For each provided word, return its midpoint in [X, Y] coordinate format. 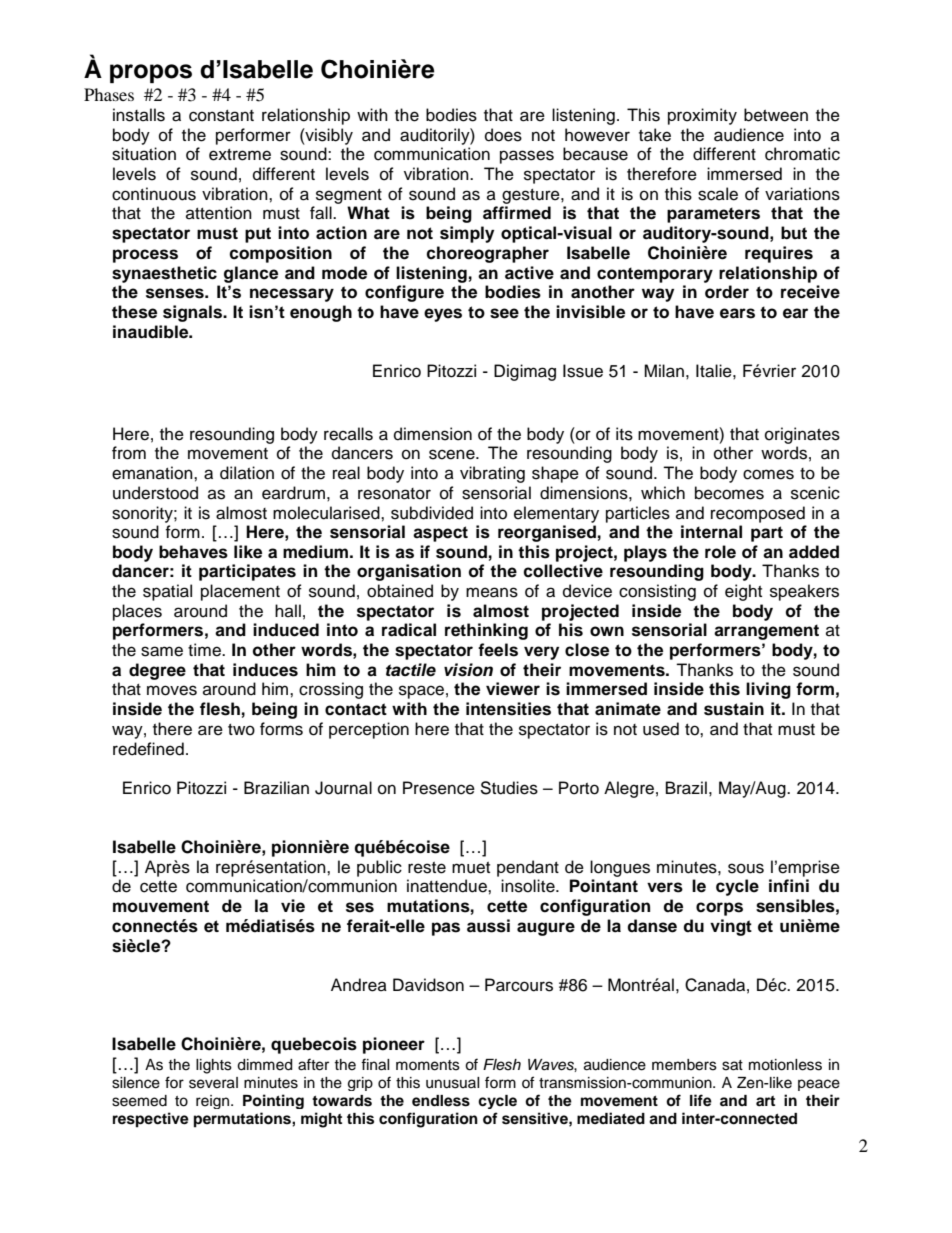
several [213, 1083]
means [492, 592]
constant [221, 116]
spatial [167, 592]
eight [743, 592]
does [503, 135]
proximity [702, 116]
